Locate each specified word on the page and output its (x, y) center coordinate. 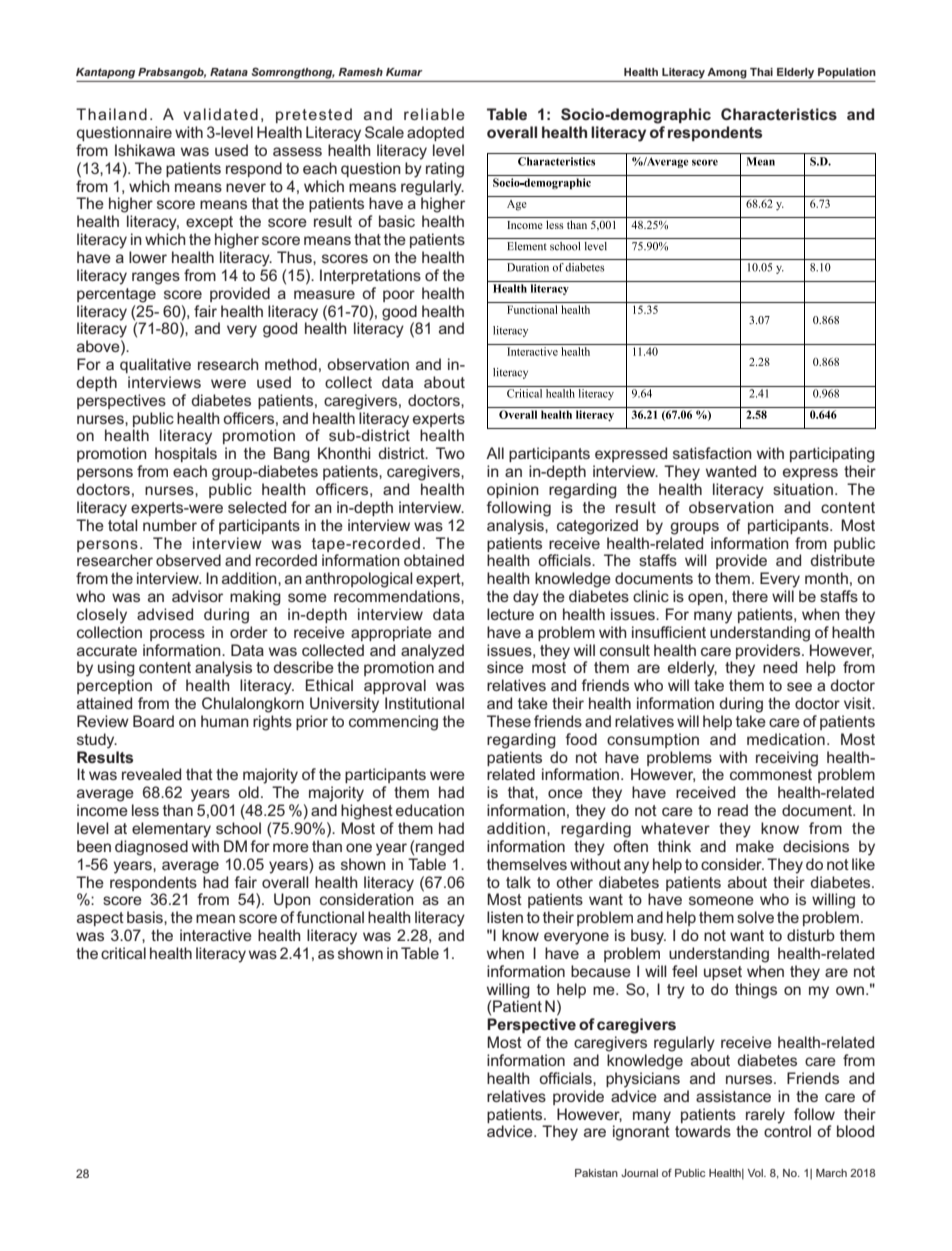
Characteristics (779, 114)
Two (450, 453)
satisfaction (712, 453)
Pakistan (596, 1173)
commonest (771, 774)
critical (123, 953)
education (430, 810)
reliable (434, 114)
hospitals (186, 454)
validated (220, 114)
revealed (151, 774)
